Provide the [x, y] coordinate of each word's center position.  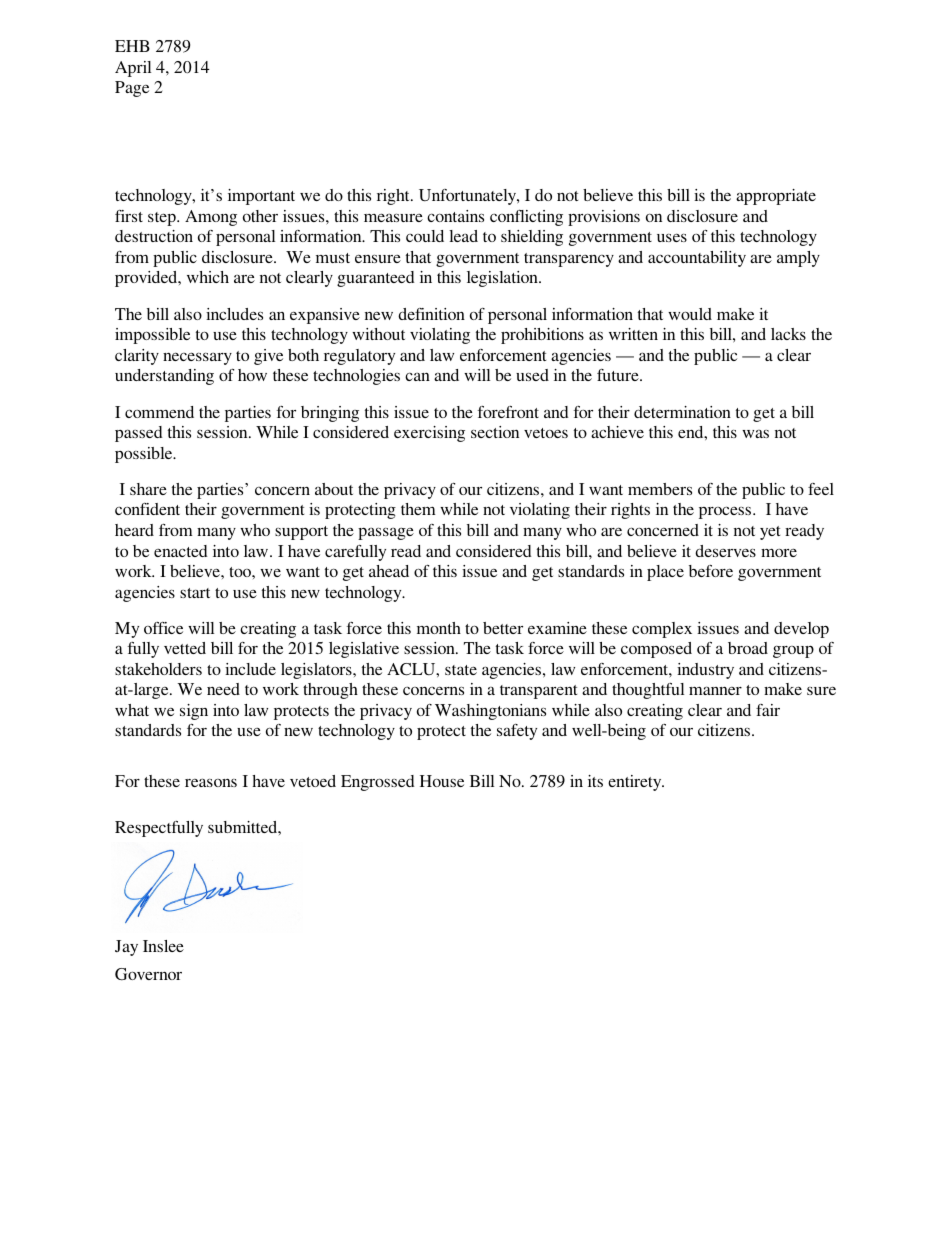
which [208, 277]
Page [132, 89]
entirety [636, 783]
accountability [697, 259]
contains [455, 216]
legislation [503, 279]
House [442, 781]
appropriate [776, 197]
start [195, 593]
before [711, 571]
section [495, 432]
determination [682, 412]
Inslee [163, 946]
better [503, 628]
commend [159, 412]
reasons [211, 782]
